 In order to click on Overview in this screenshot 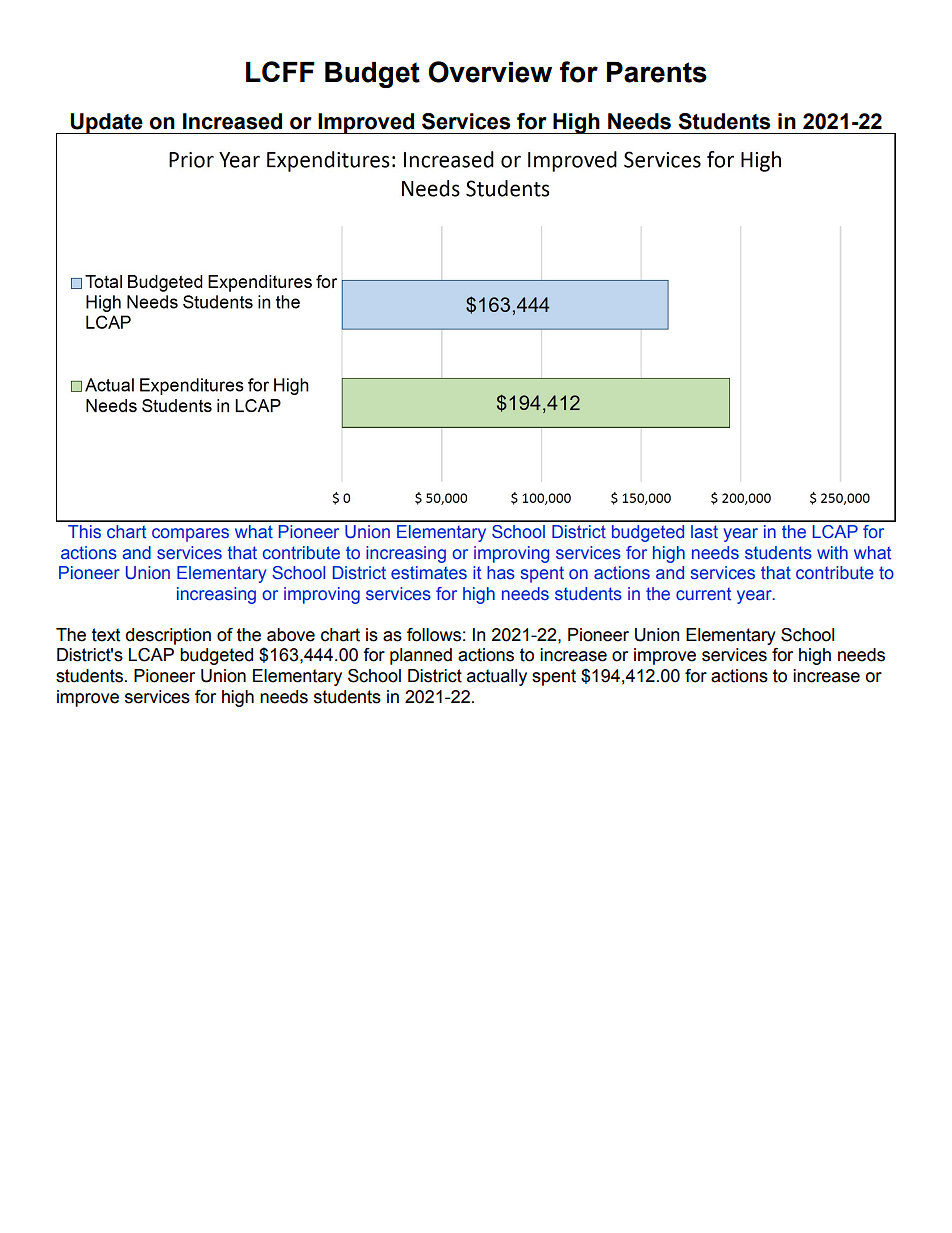, I will do `click(490, 72)`.
